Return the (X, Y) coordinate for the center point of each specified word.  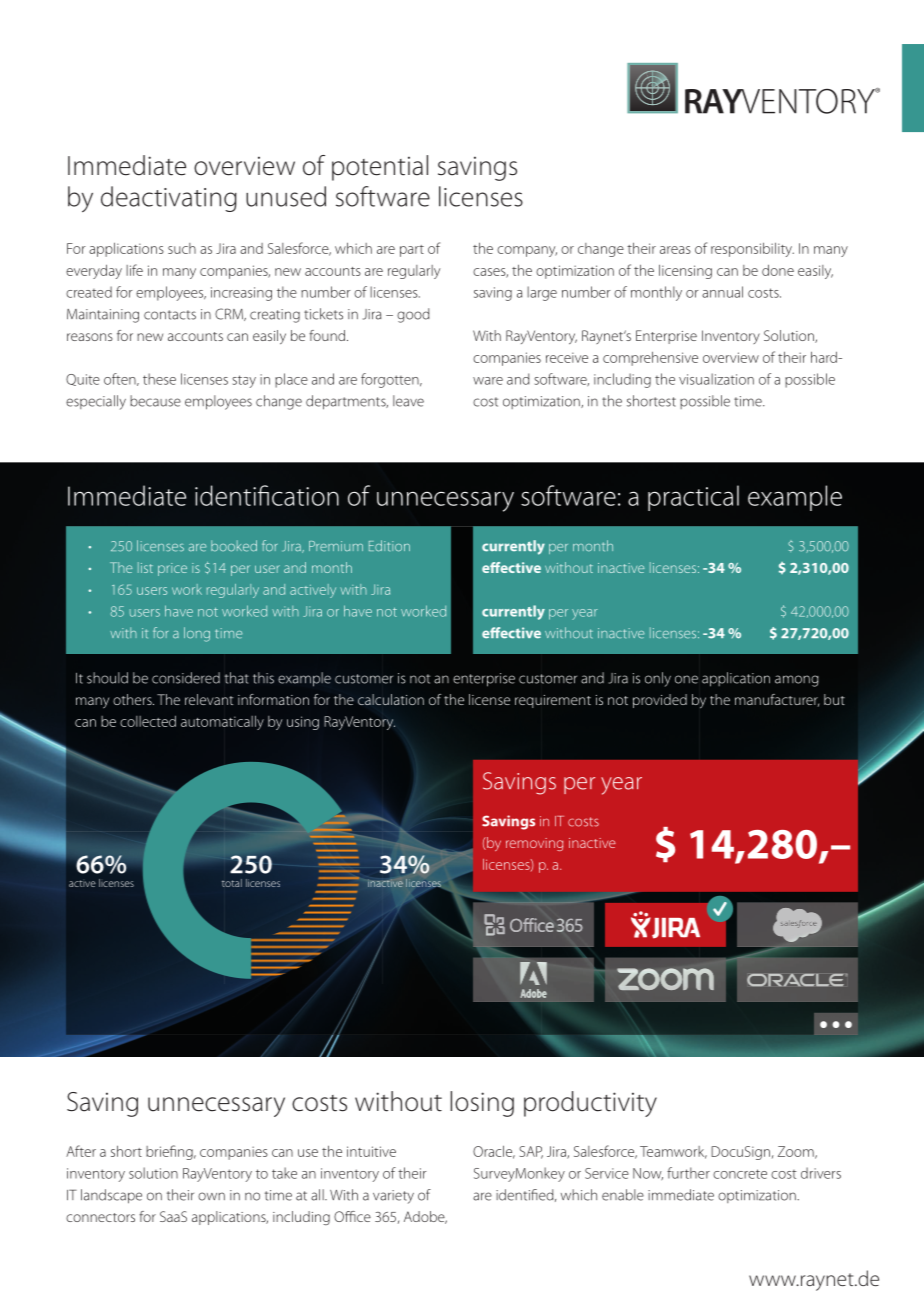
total (232, 883)
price (172, 569)
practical (693, 498)
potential (380, 168)
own (211, 1196)
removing (534, 844)
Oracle (494, 1152)
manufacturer (777, 700)
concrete (740, 1174)
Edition (389, 546)
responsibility (752, 249)
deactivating (169, 199)
